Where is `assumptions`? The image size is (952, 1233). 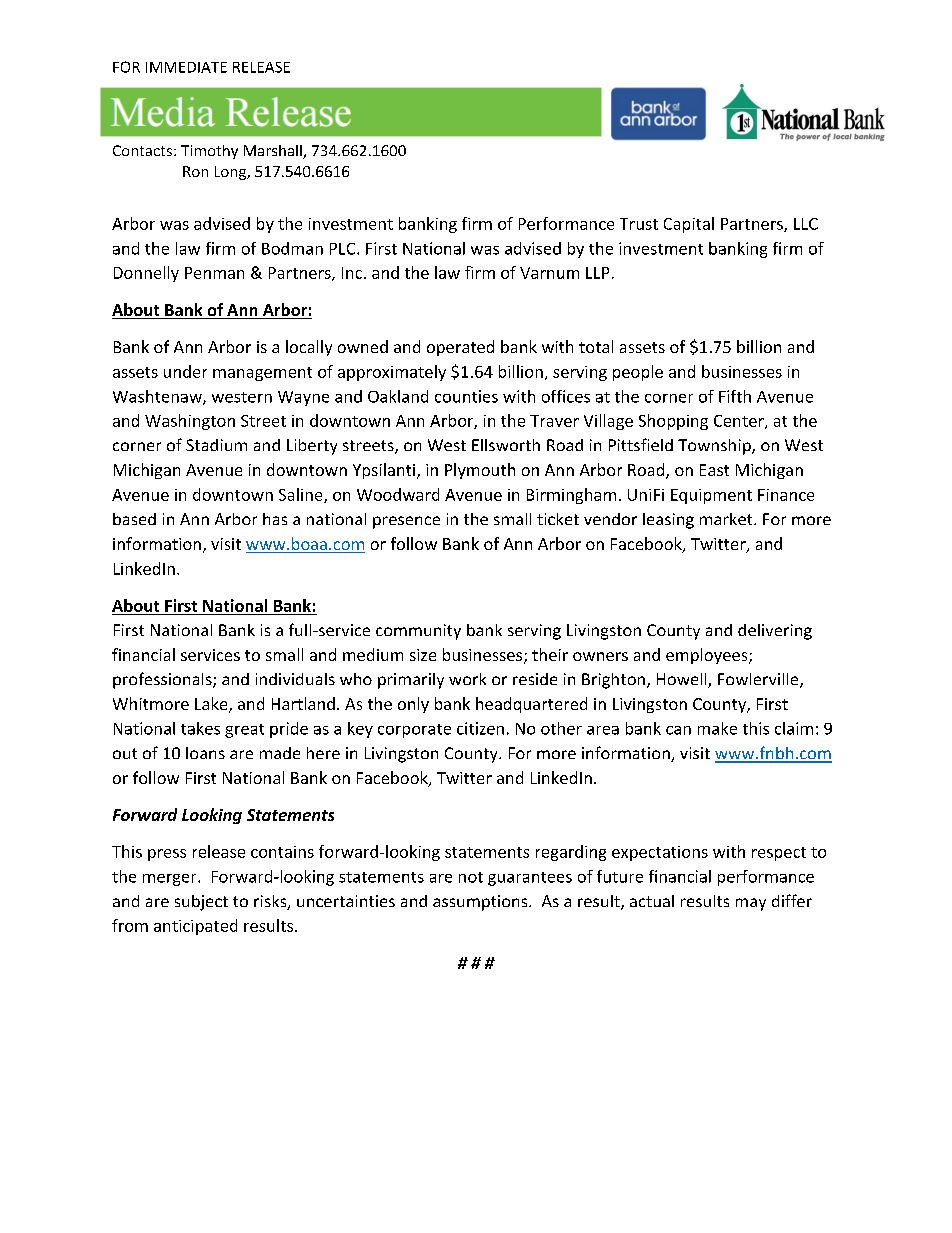
assumptions is located at coordinates (481, 903).
